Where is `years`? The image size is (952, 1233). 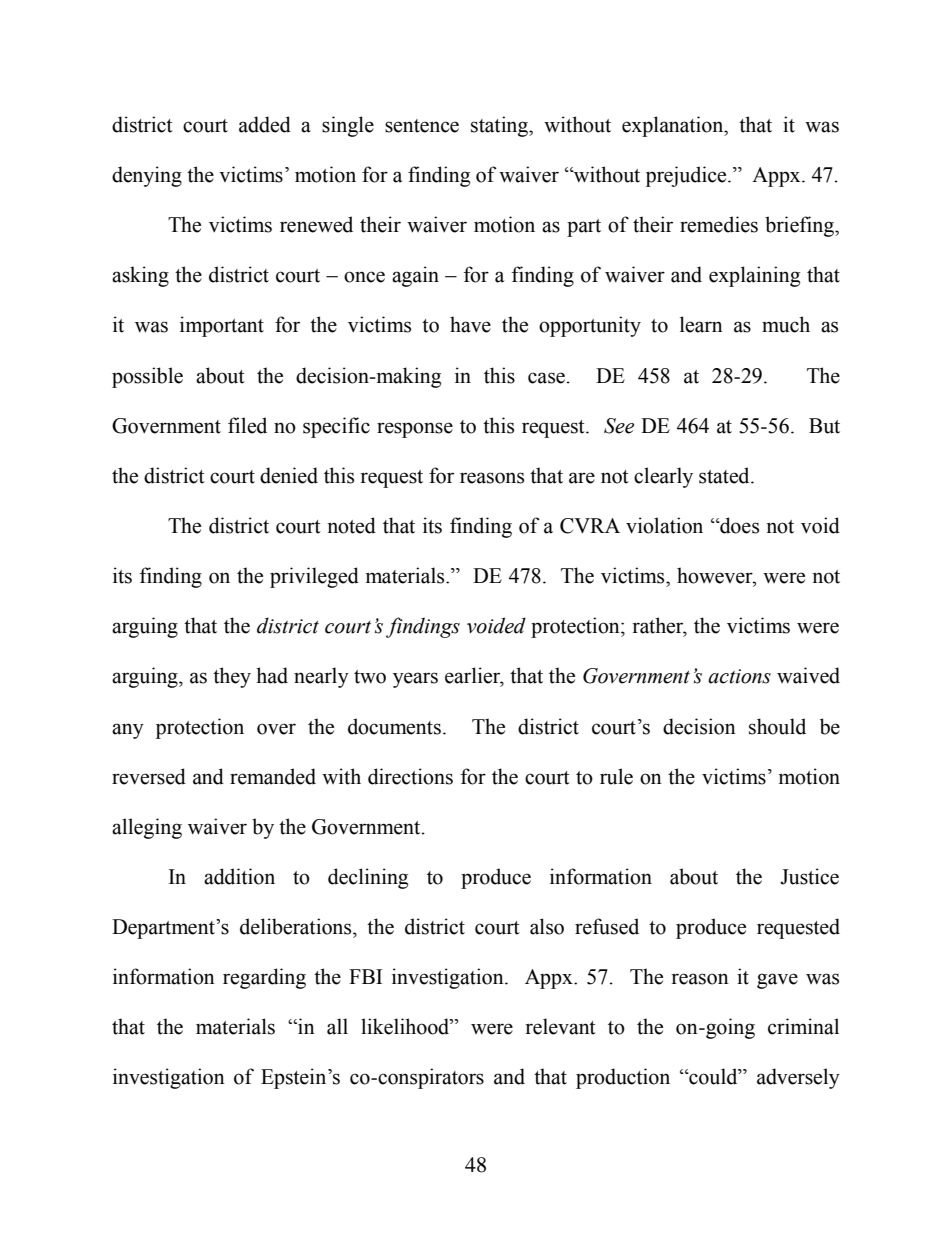
years is located at coordinates (415, 680).
